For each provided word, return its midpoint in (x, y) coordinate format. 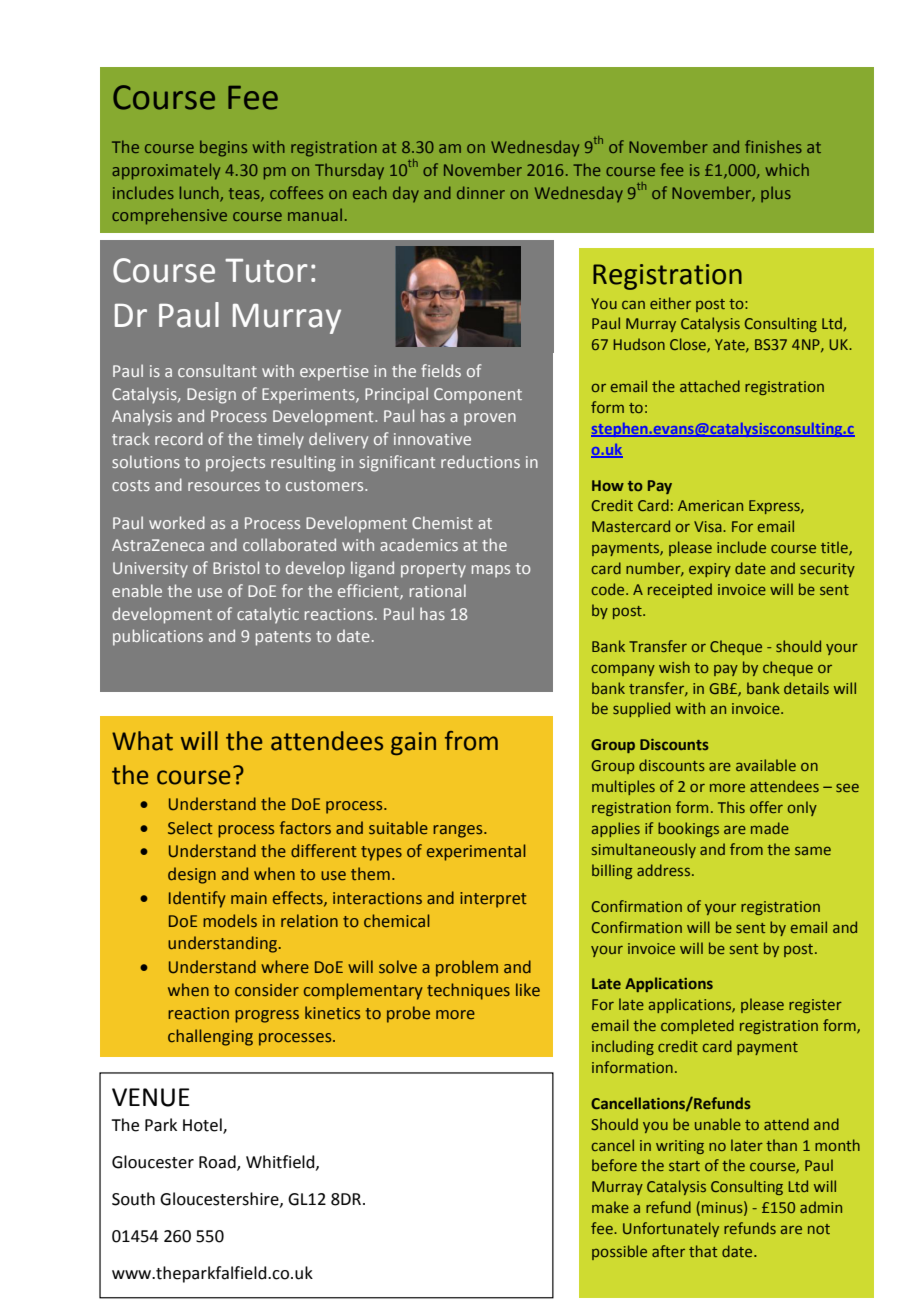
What (142, 741)
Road (218, 1163)
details (806, 688)
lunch (200, 193)
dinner (481, 192)
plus (776, 194)
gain (413, 743)
